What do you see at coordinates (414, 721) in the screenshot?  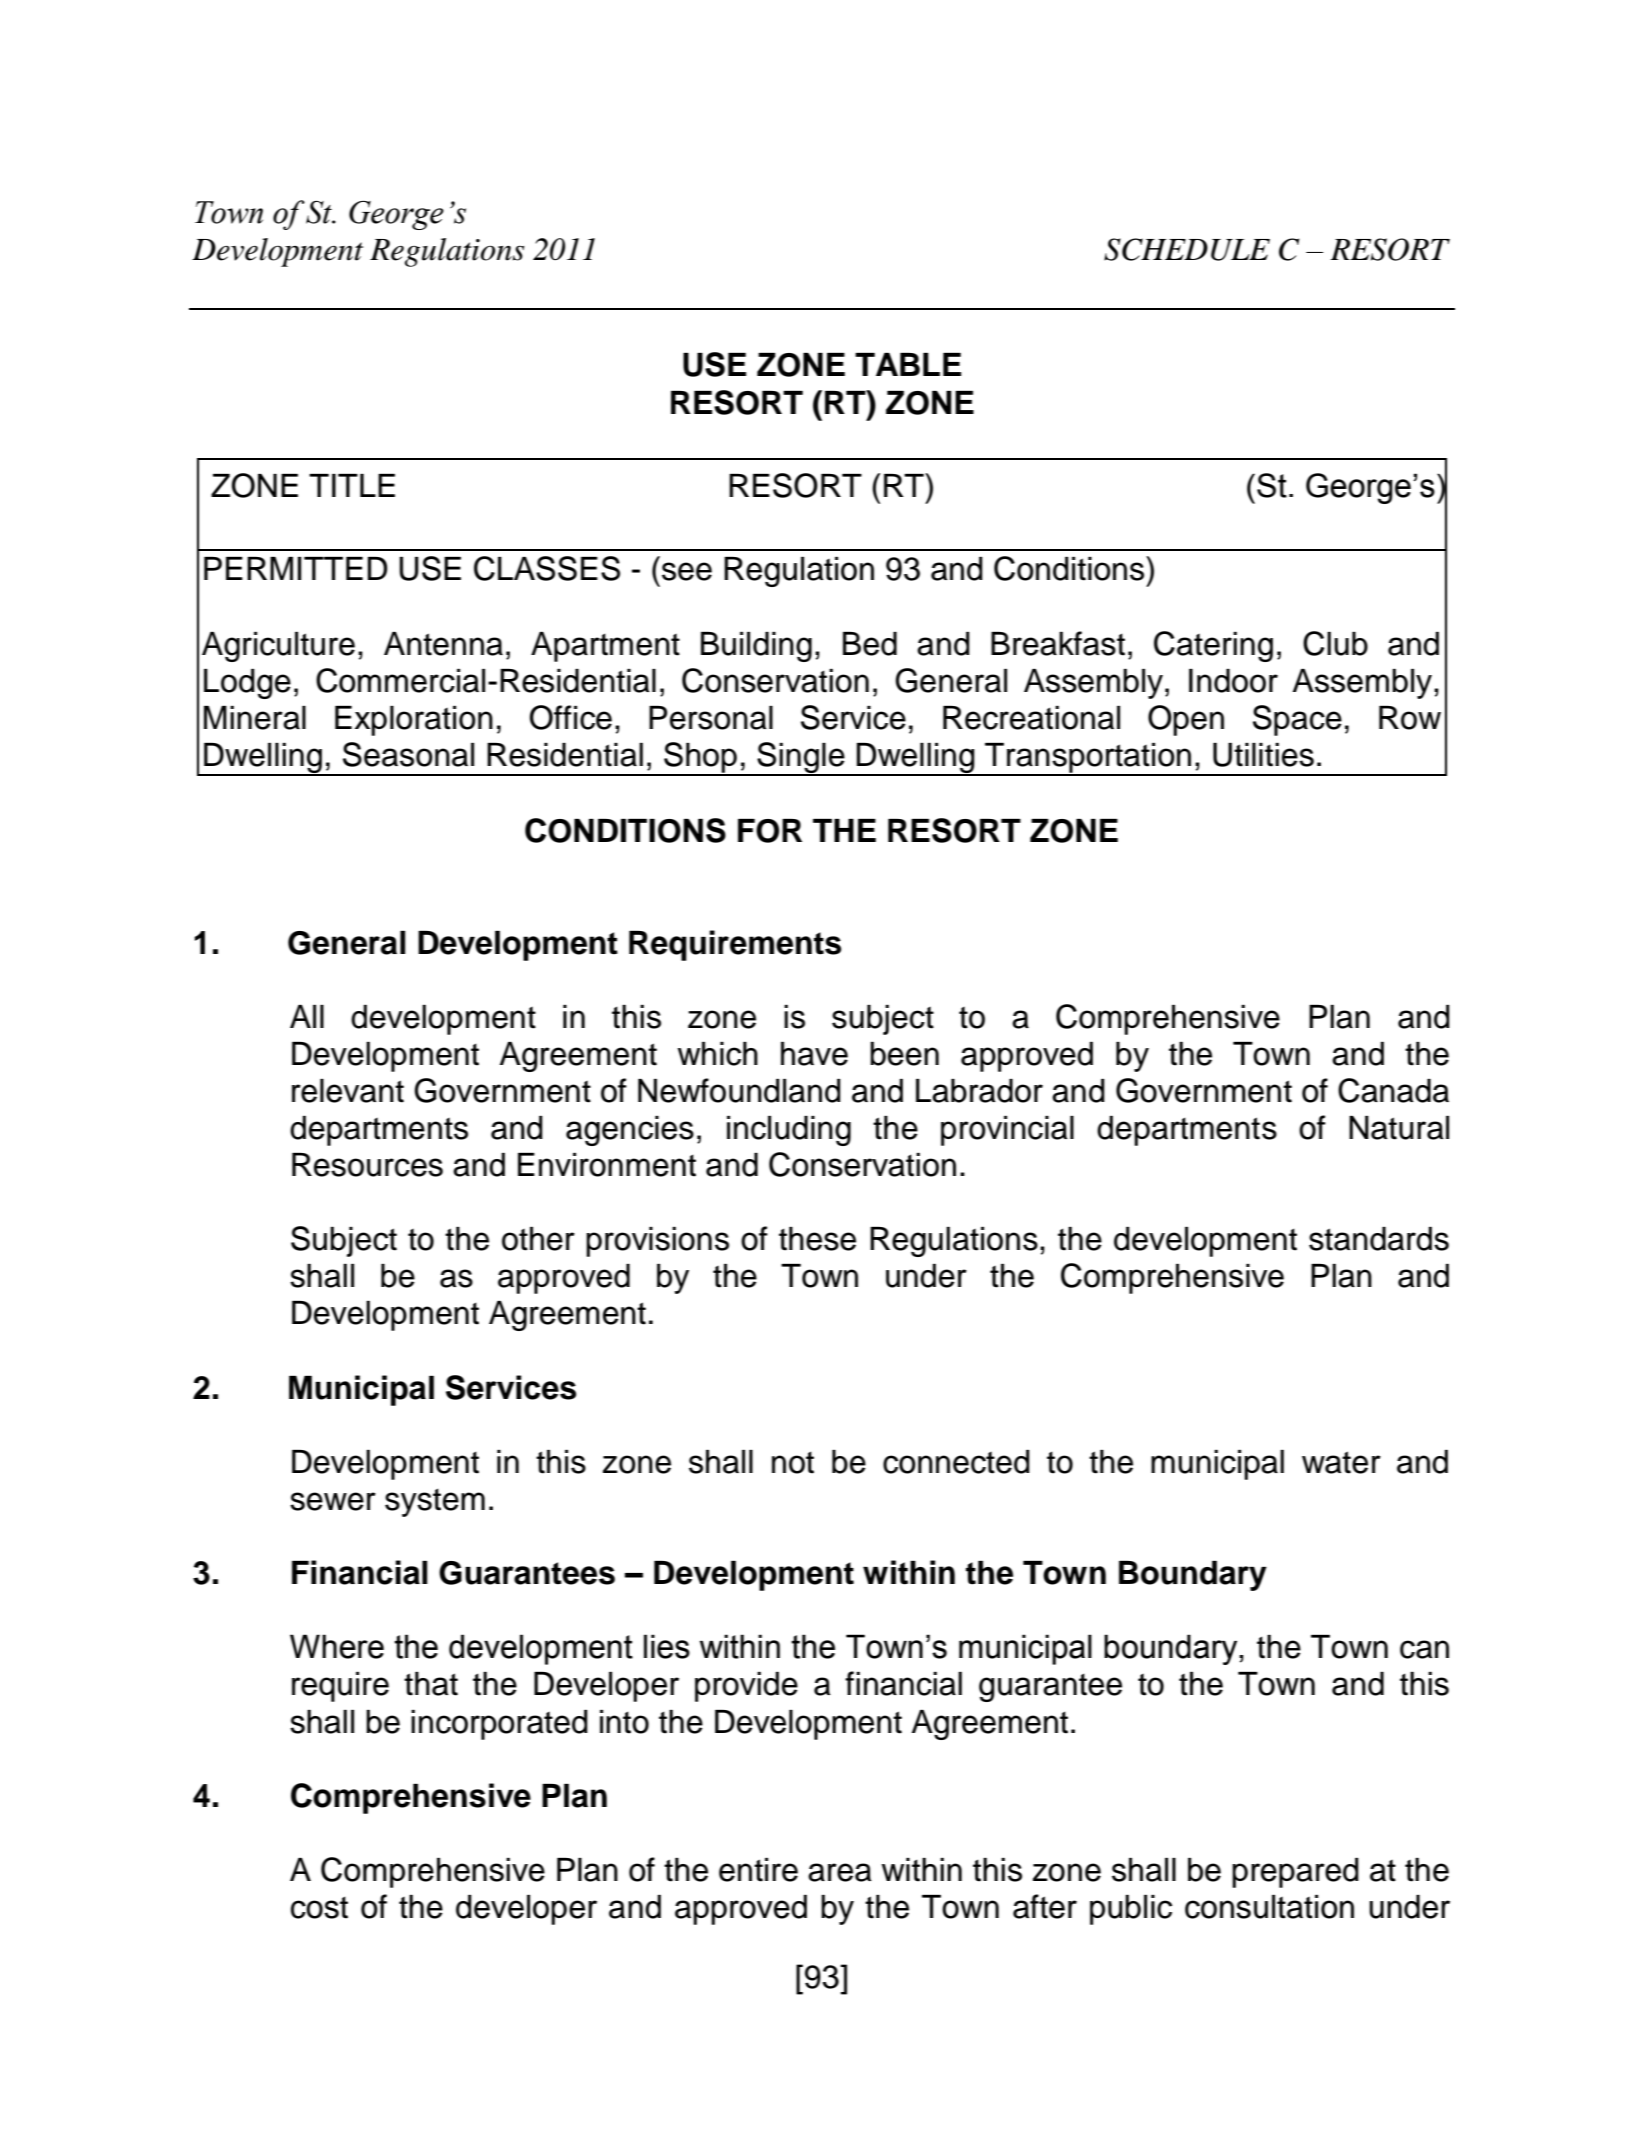 I see `Exploration` at bounding box center [414, 721].
